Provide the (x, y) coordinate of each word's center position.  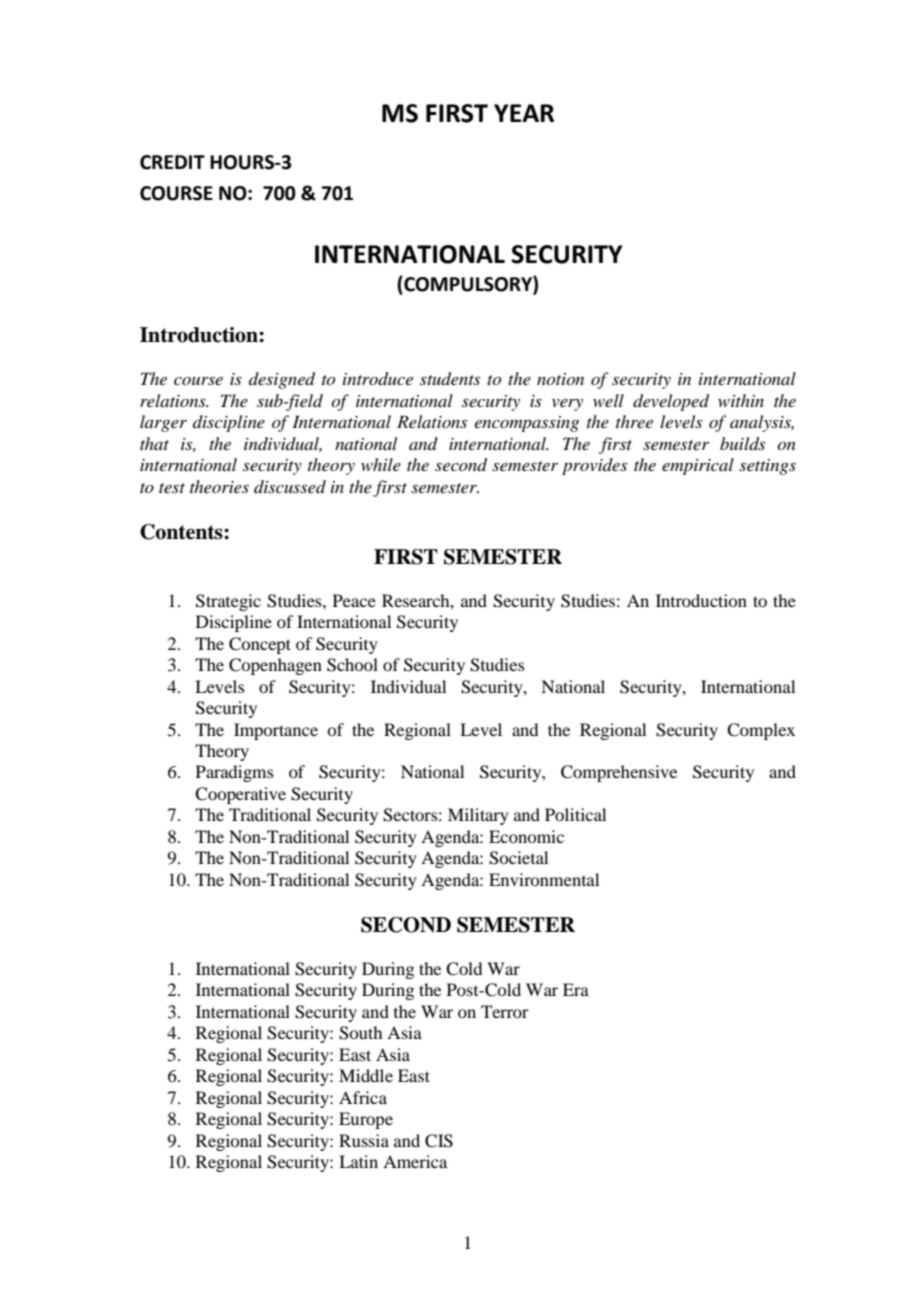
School (352, 665)
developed (671, 402)
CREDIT (172, 162)
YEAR (524, 113)
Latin (358, 1161)
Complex (761, 731)
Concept (260, 645)
